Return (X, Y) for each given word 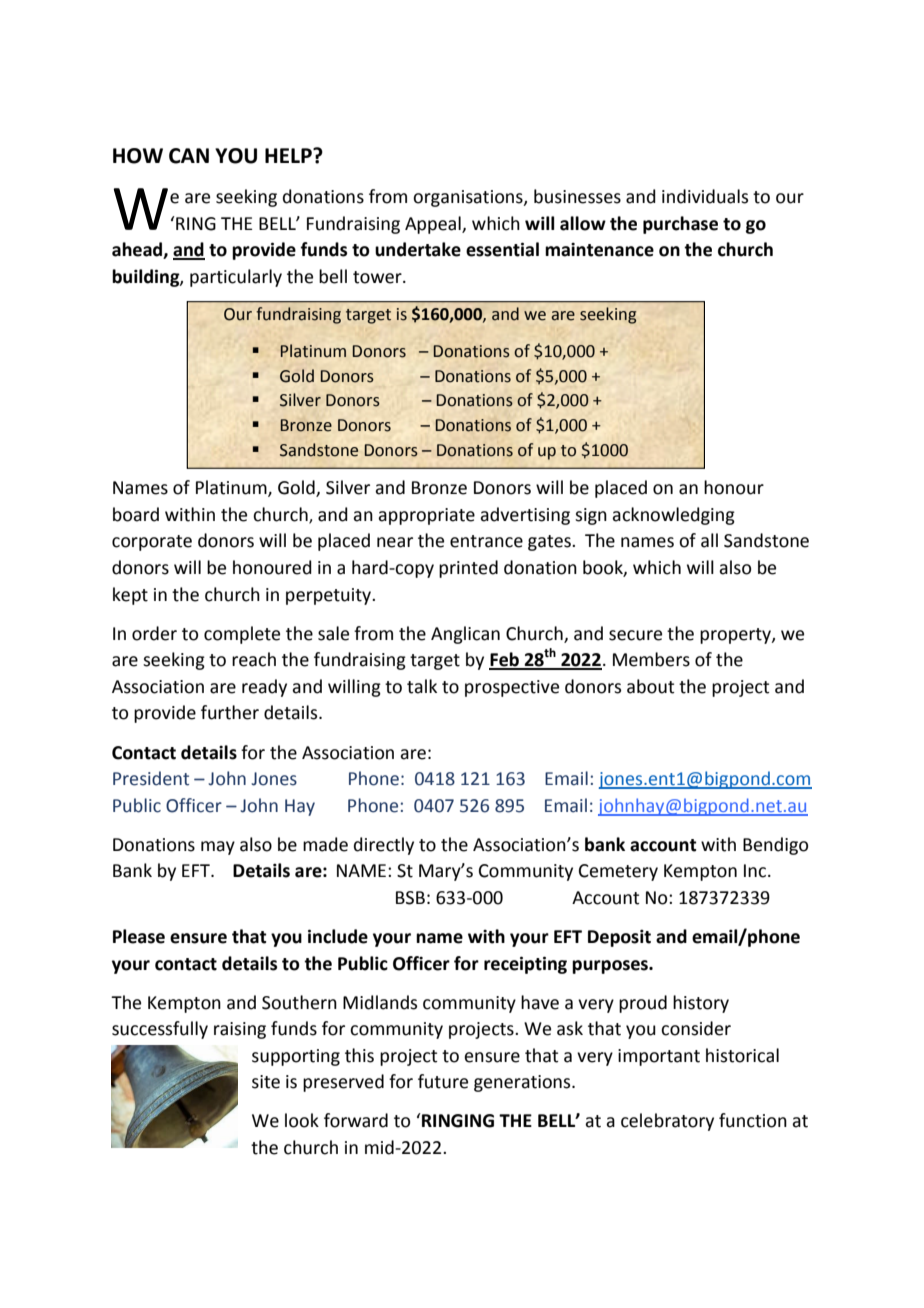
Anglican (465, 635)
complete (242, 635)
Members (651, 659)
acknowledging (673, 516)
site (266, 1082)
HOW (138, 156)
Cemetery (618, 872)
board (136, 514)
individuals (705, 196)
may (218, 848)
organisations (469, 198)
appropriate (426, 516)
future (443, 1081)
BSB (410, 898)
